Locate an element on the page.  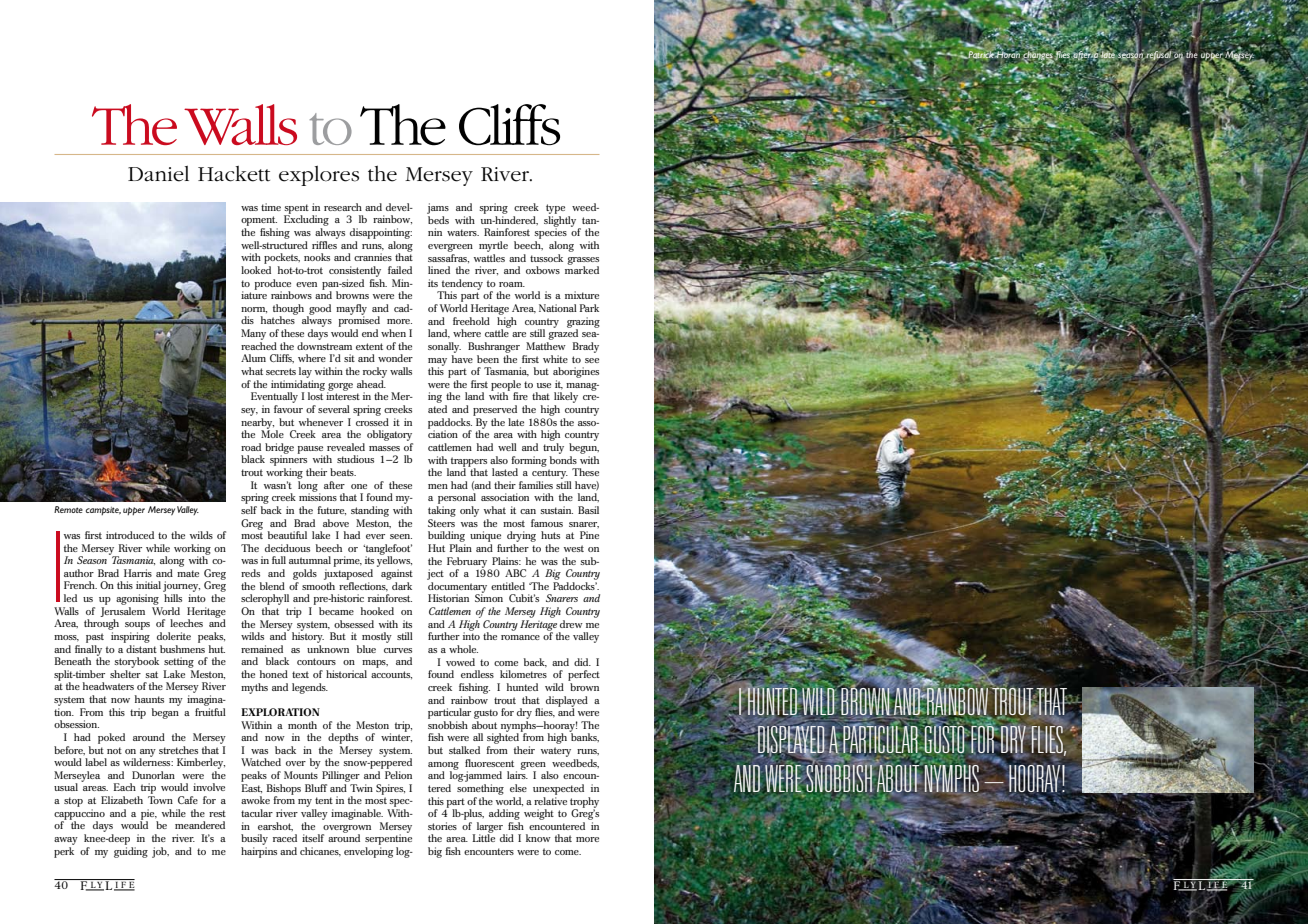
trophy is located at coordinates (584, 803).
